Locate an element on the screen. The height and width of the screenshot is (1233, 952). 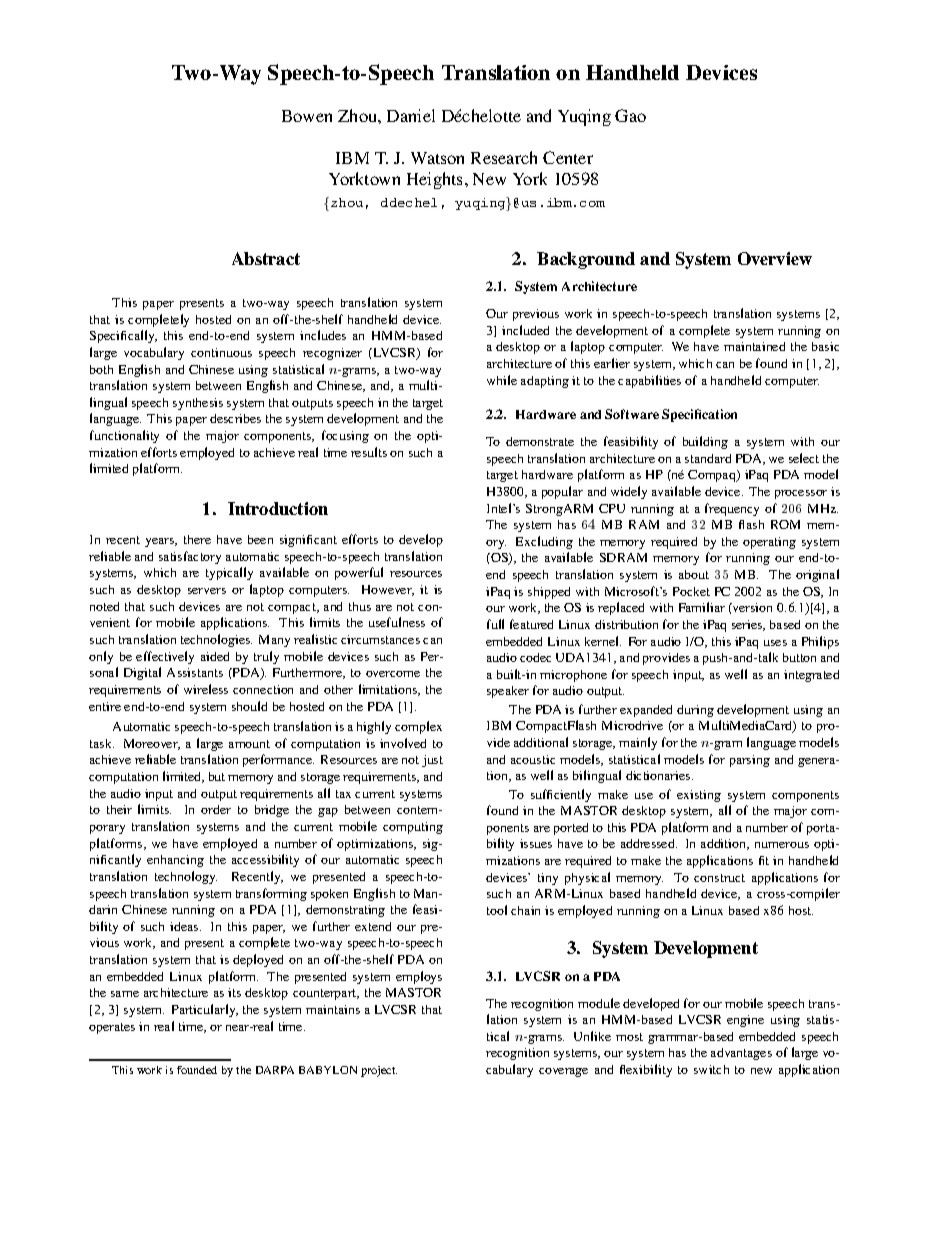
Watson is located at coordinates (437, 158).
